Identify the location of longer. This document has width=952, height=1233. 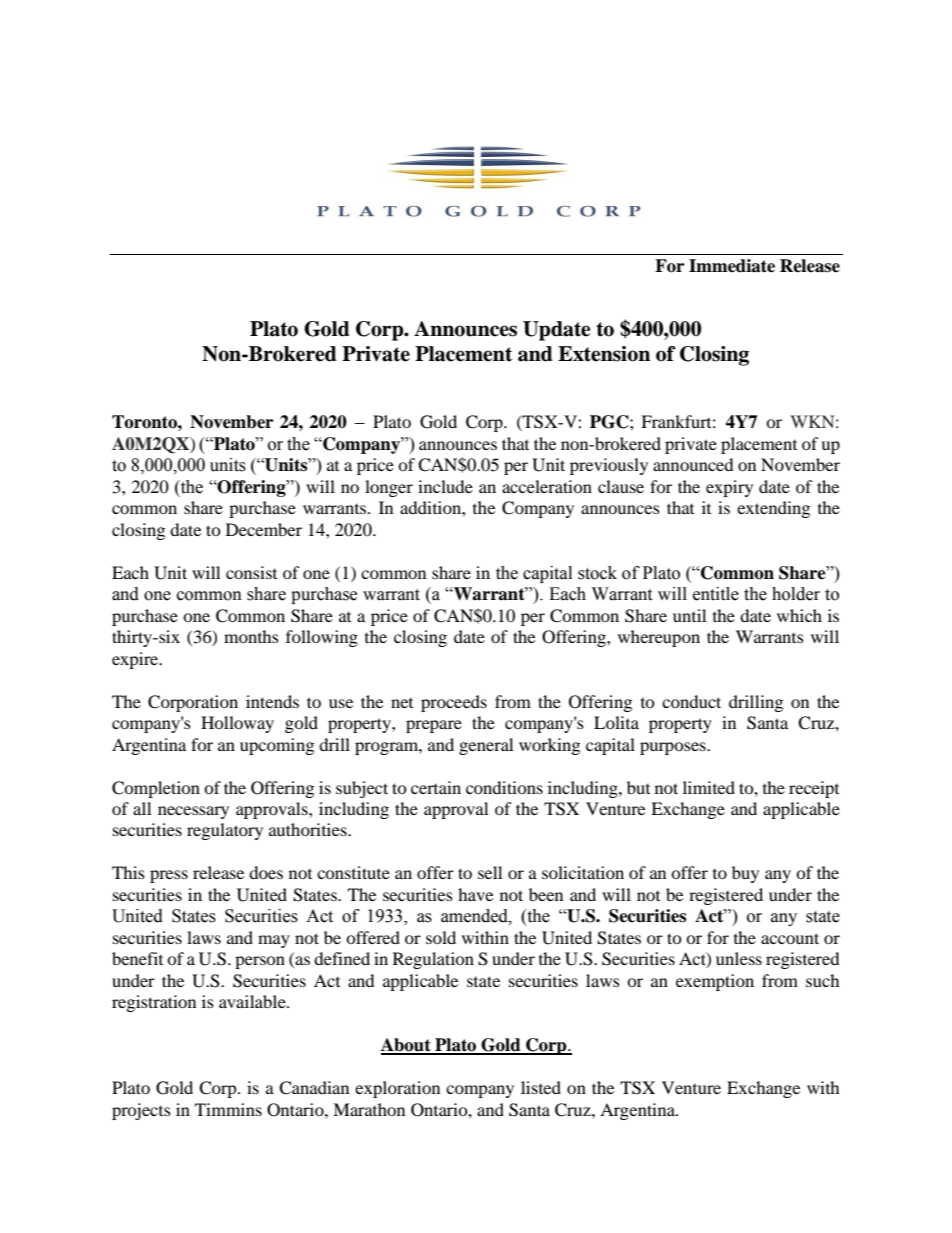
(389, 488).
